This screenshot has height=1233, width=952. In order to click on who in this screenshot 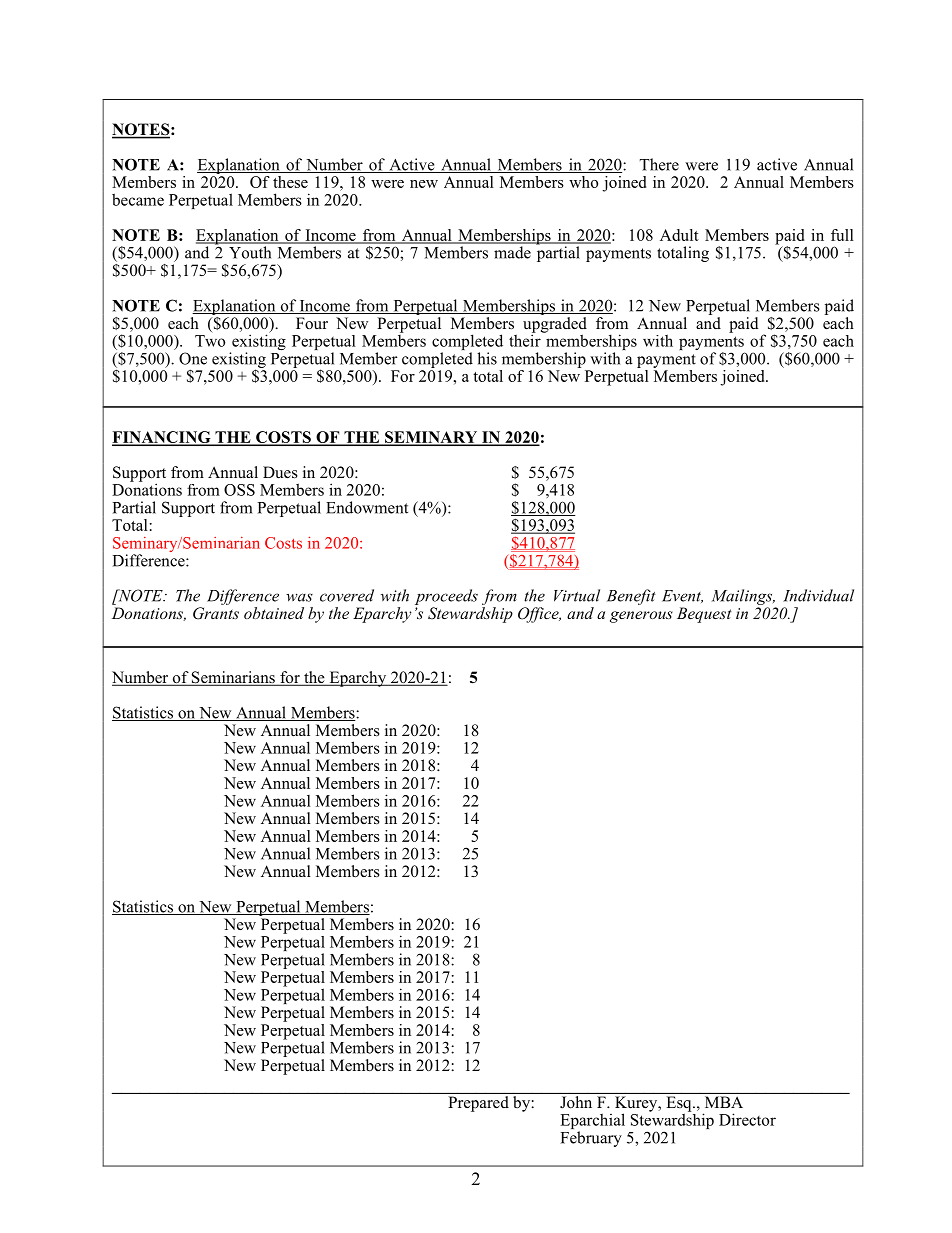, I will do `click(583, 182)`.
